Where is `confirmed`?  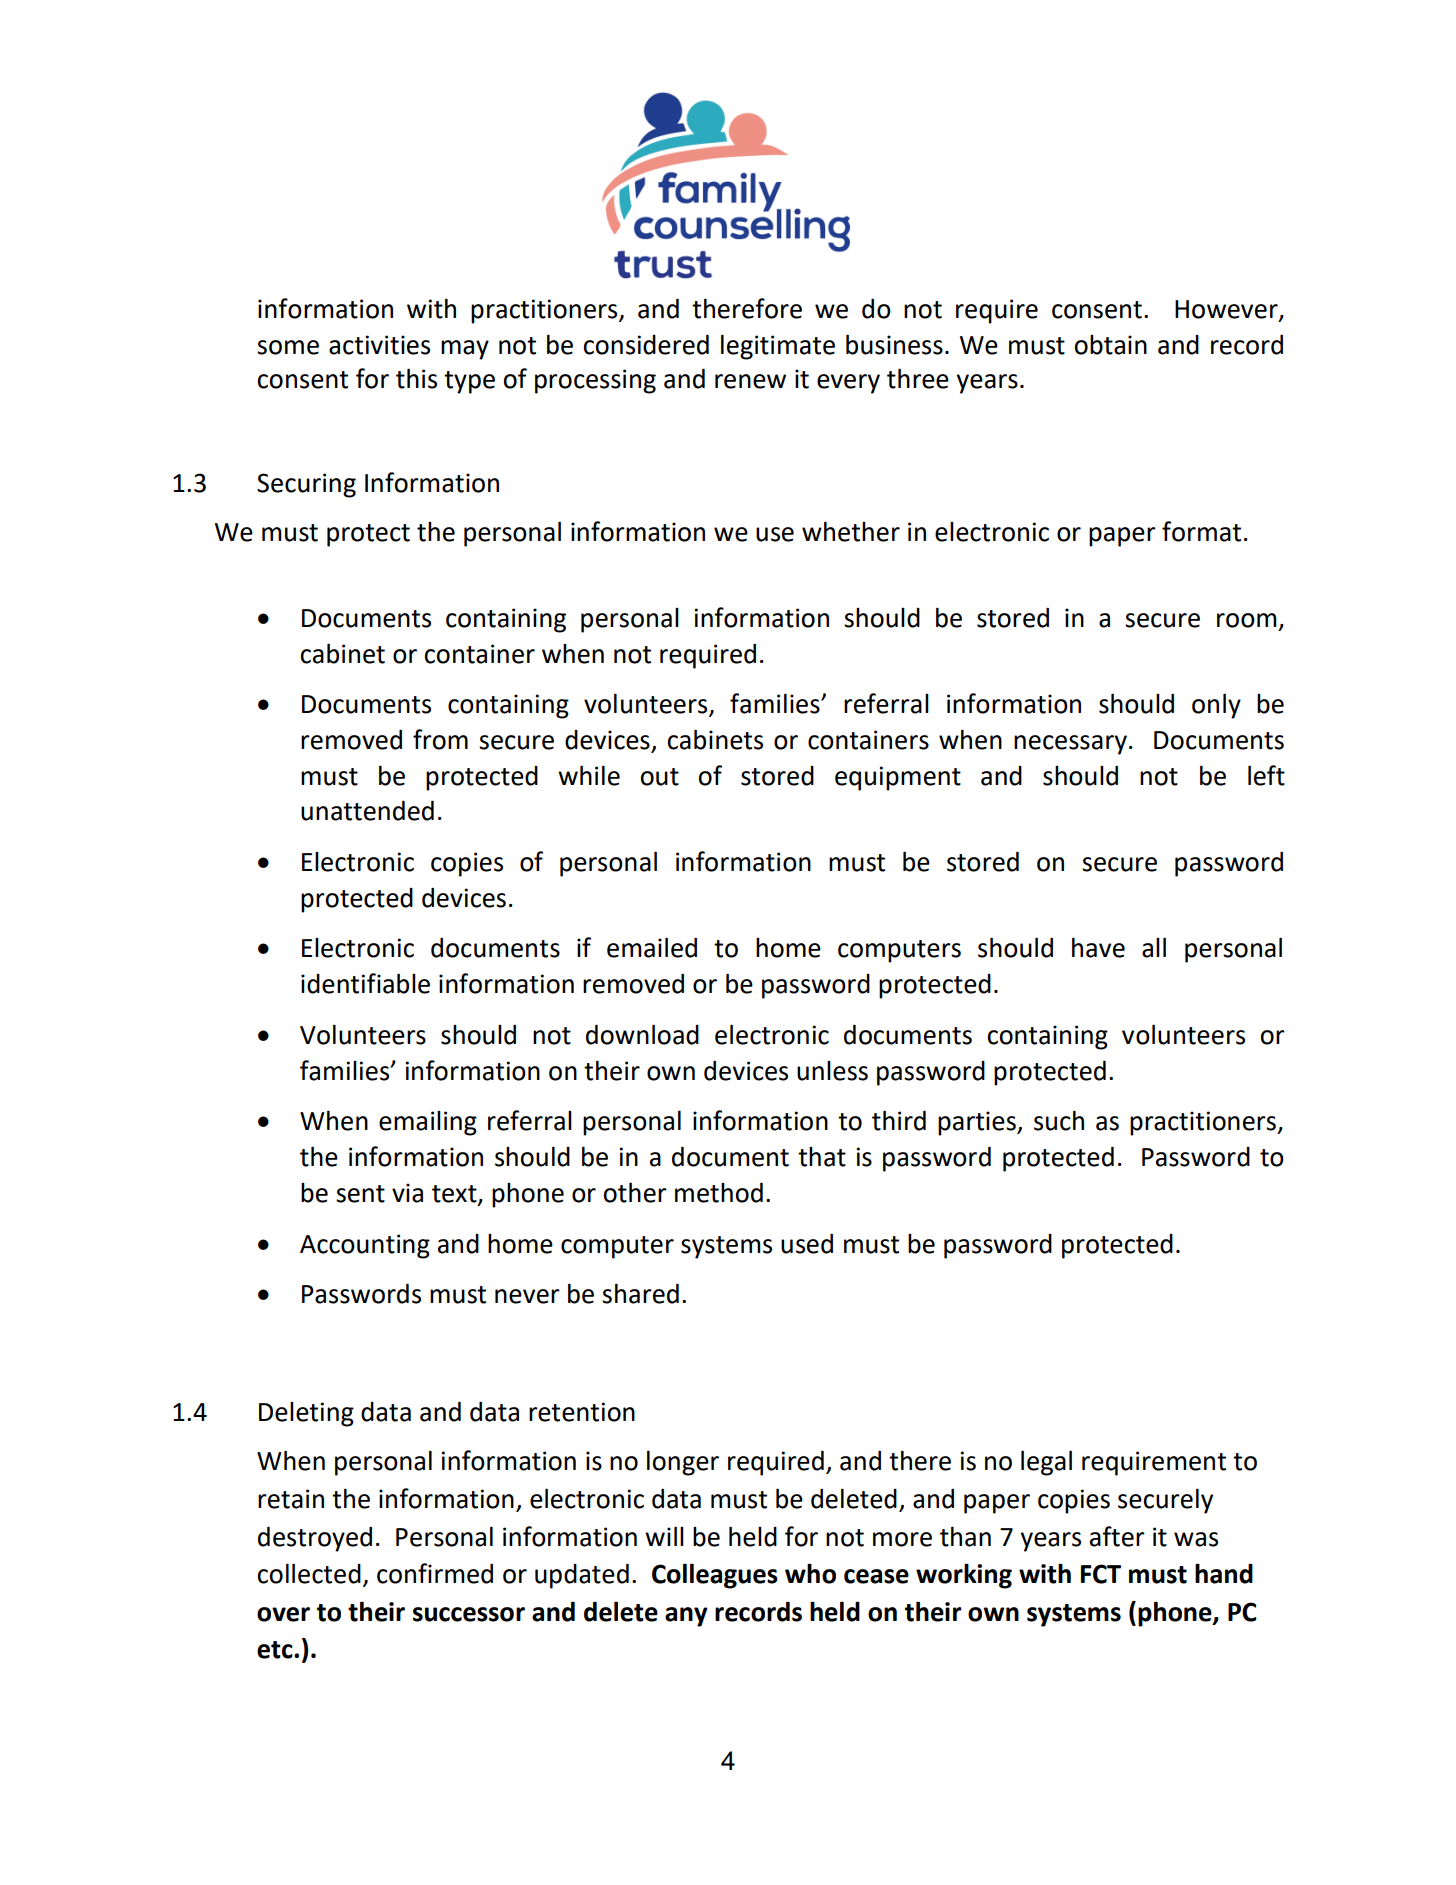 confirmed is located at coordinates (435, 1573).
